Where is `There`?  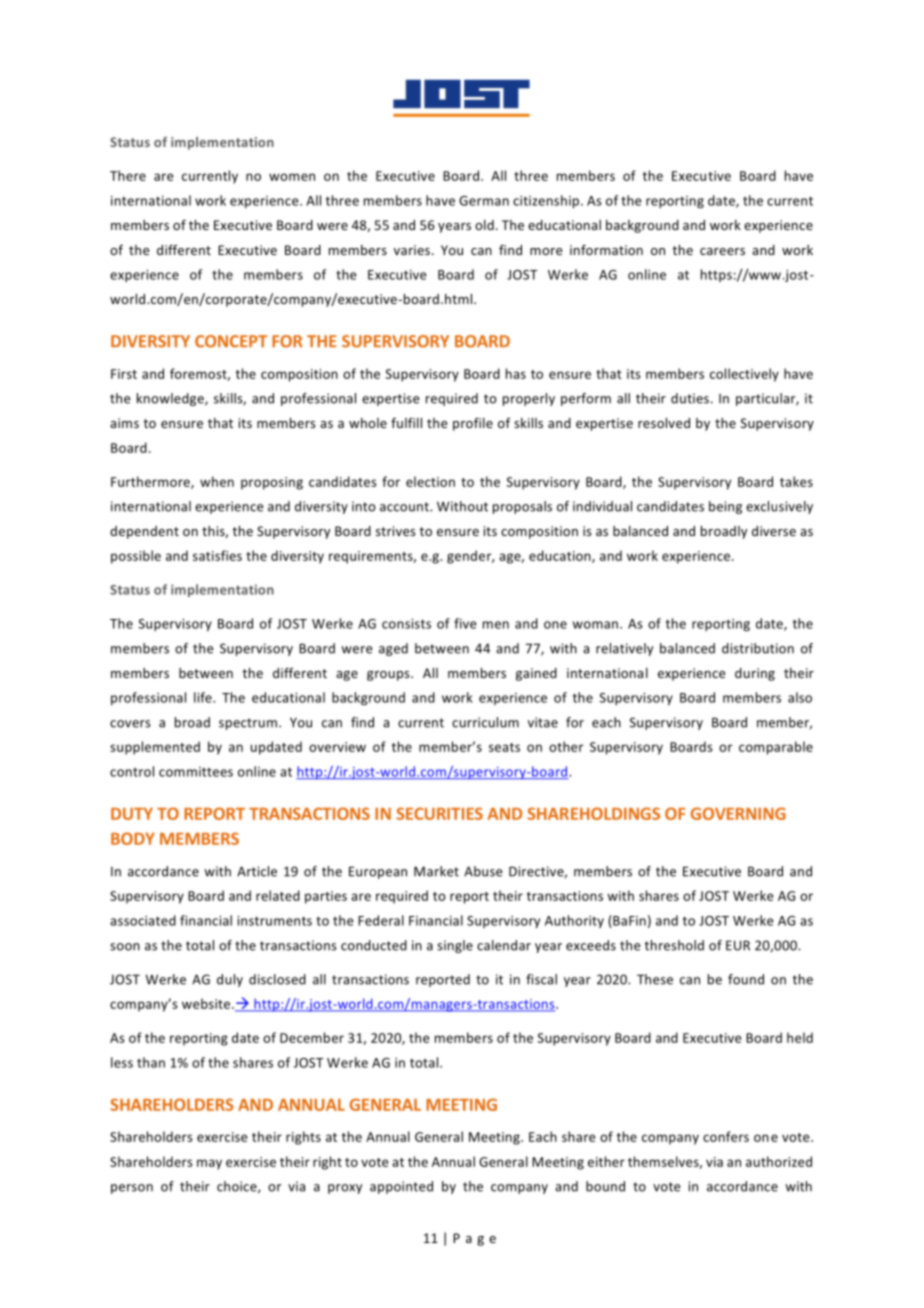
There is located at coordinates (128, 175).
